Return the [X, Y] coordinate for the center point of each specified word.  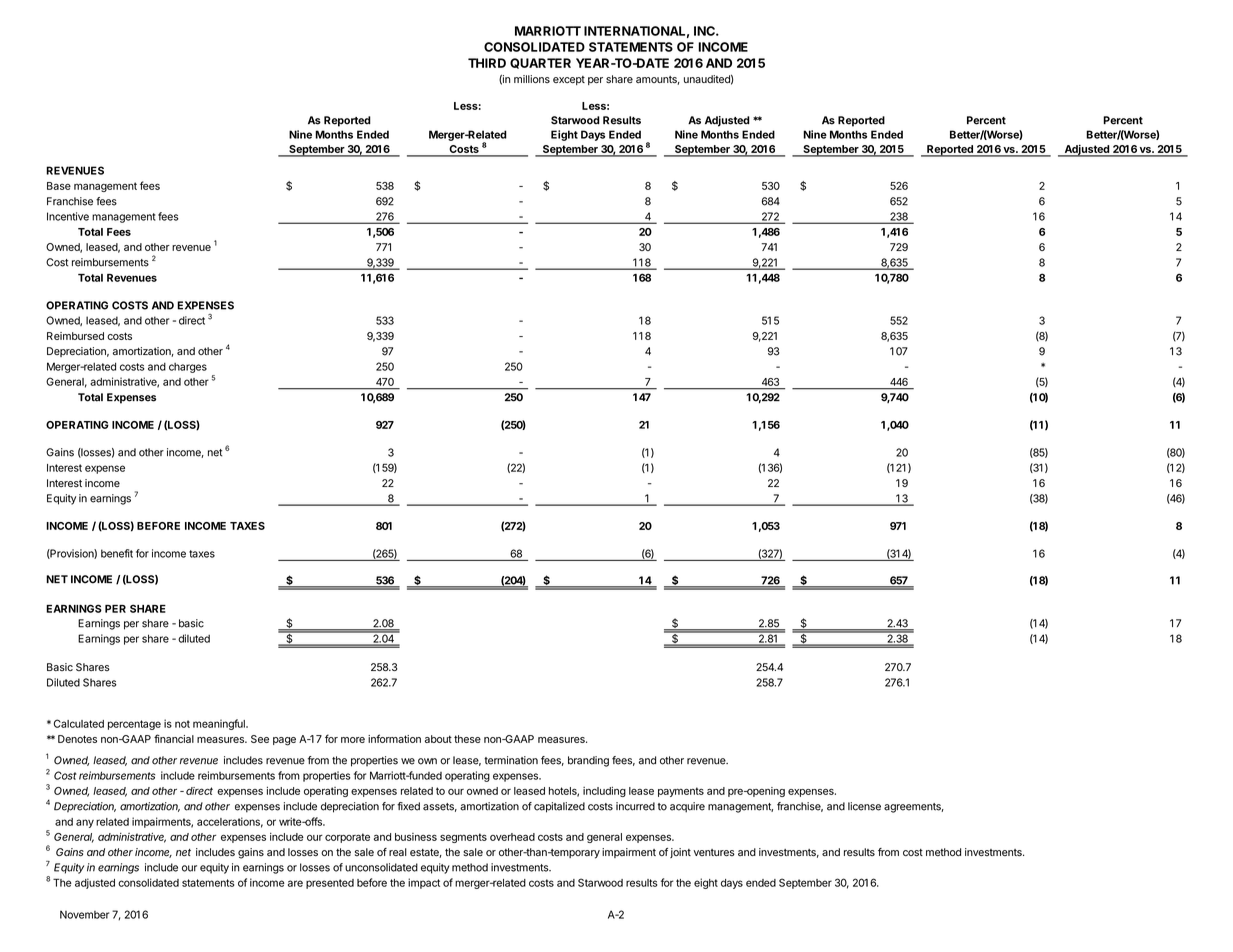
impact [424, 883]
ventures [714, 852]
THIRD [487, 63]
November [84, 914]
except [569, 80]
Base [59, 186]
